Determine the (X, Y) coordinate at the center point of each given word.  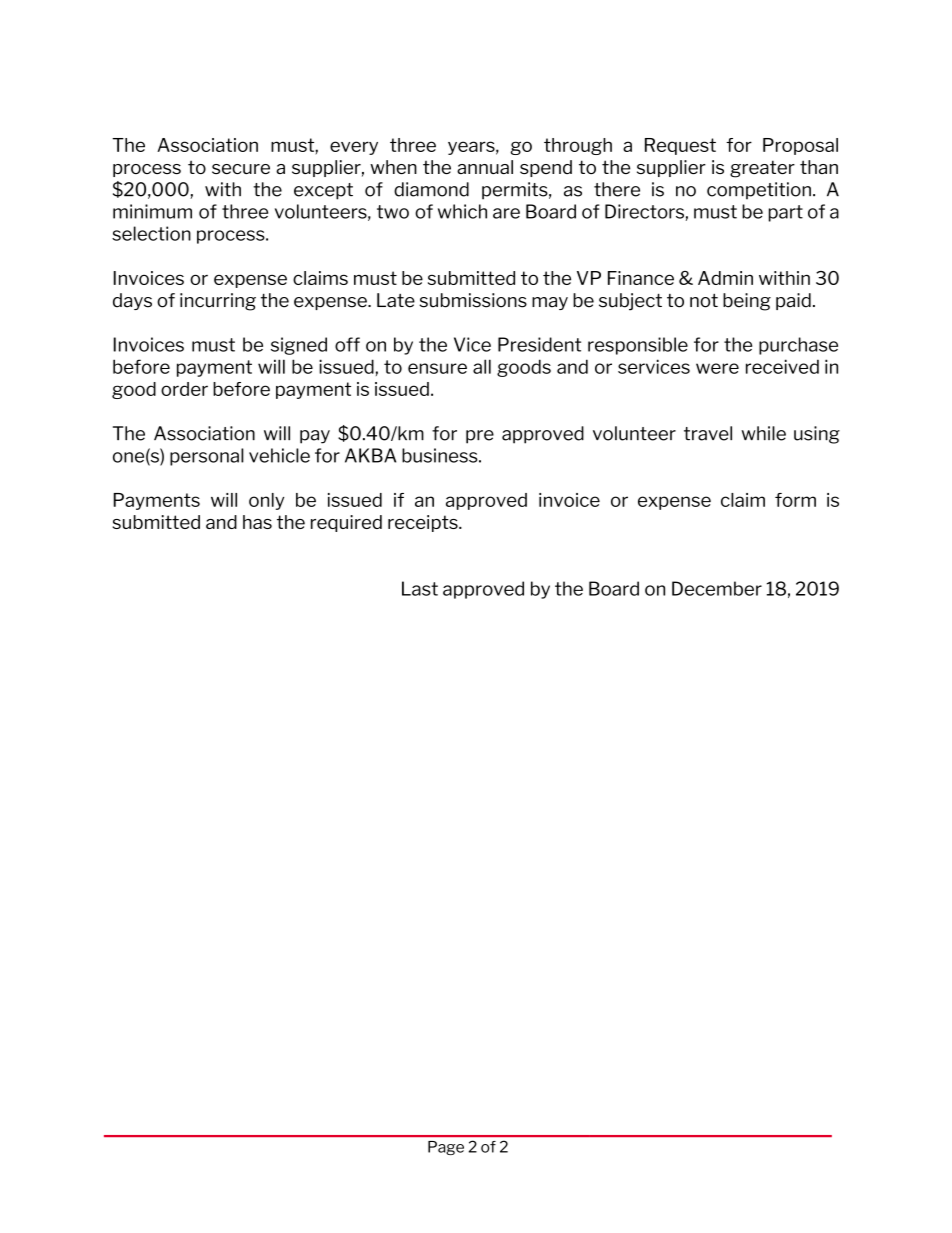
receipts (424, 523)
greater (762, 169)
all (482, 366)
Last (420, 588)
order (184, 389)
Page (446, 1148)
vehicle (279, 455)
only (266, 501)
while (763, 433)
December (717, 588)
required (346, 523)
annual (485, 167)
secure (241, 169)
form (795, 500)
